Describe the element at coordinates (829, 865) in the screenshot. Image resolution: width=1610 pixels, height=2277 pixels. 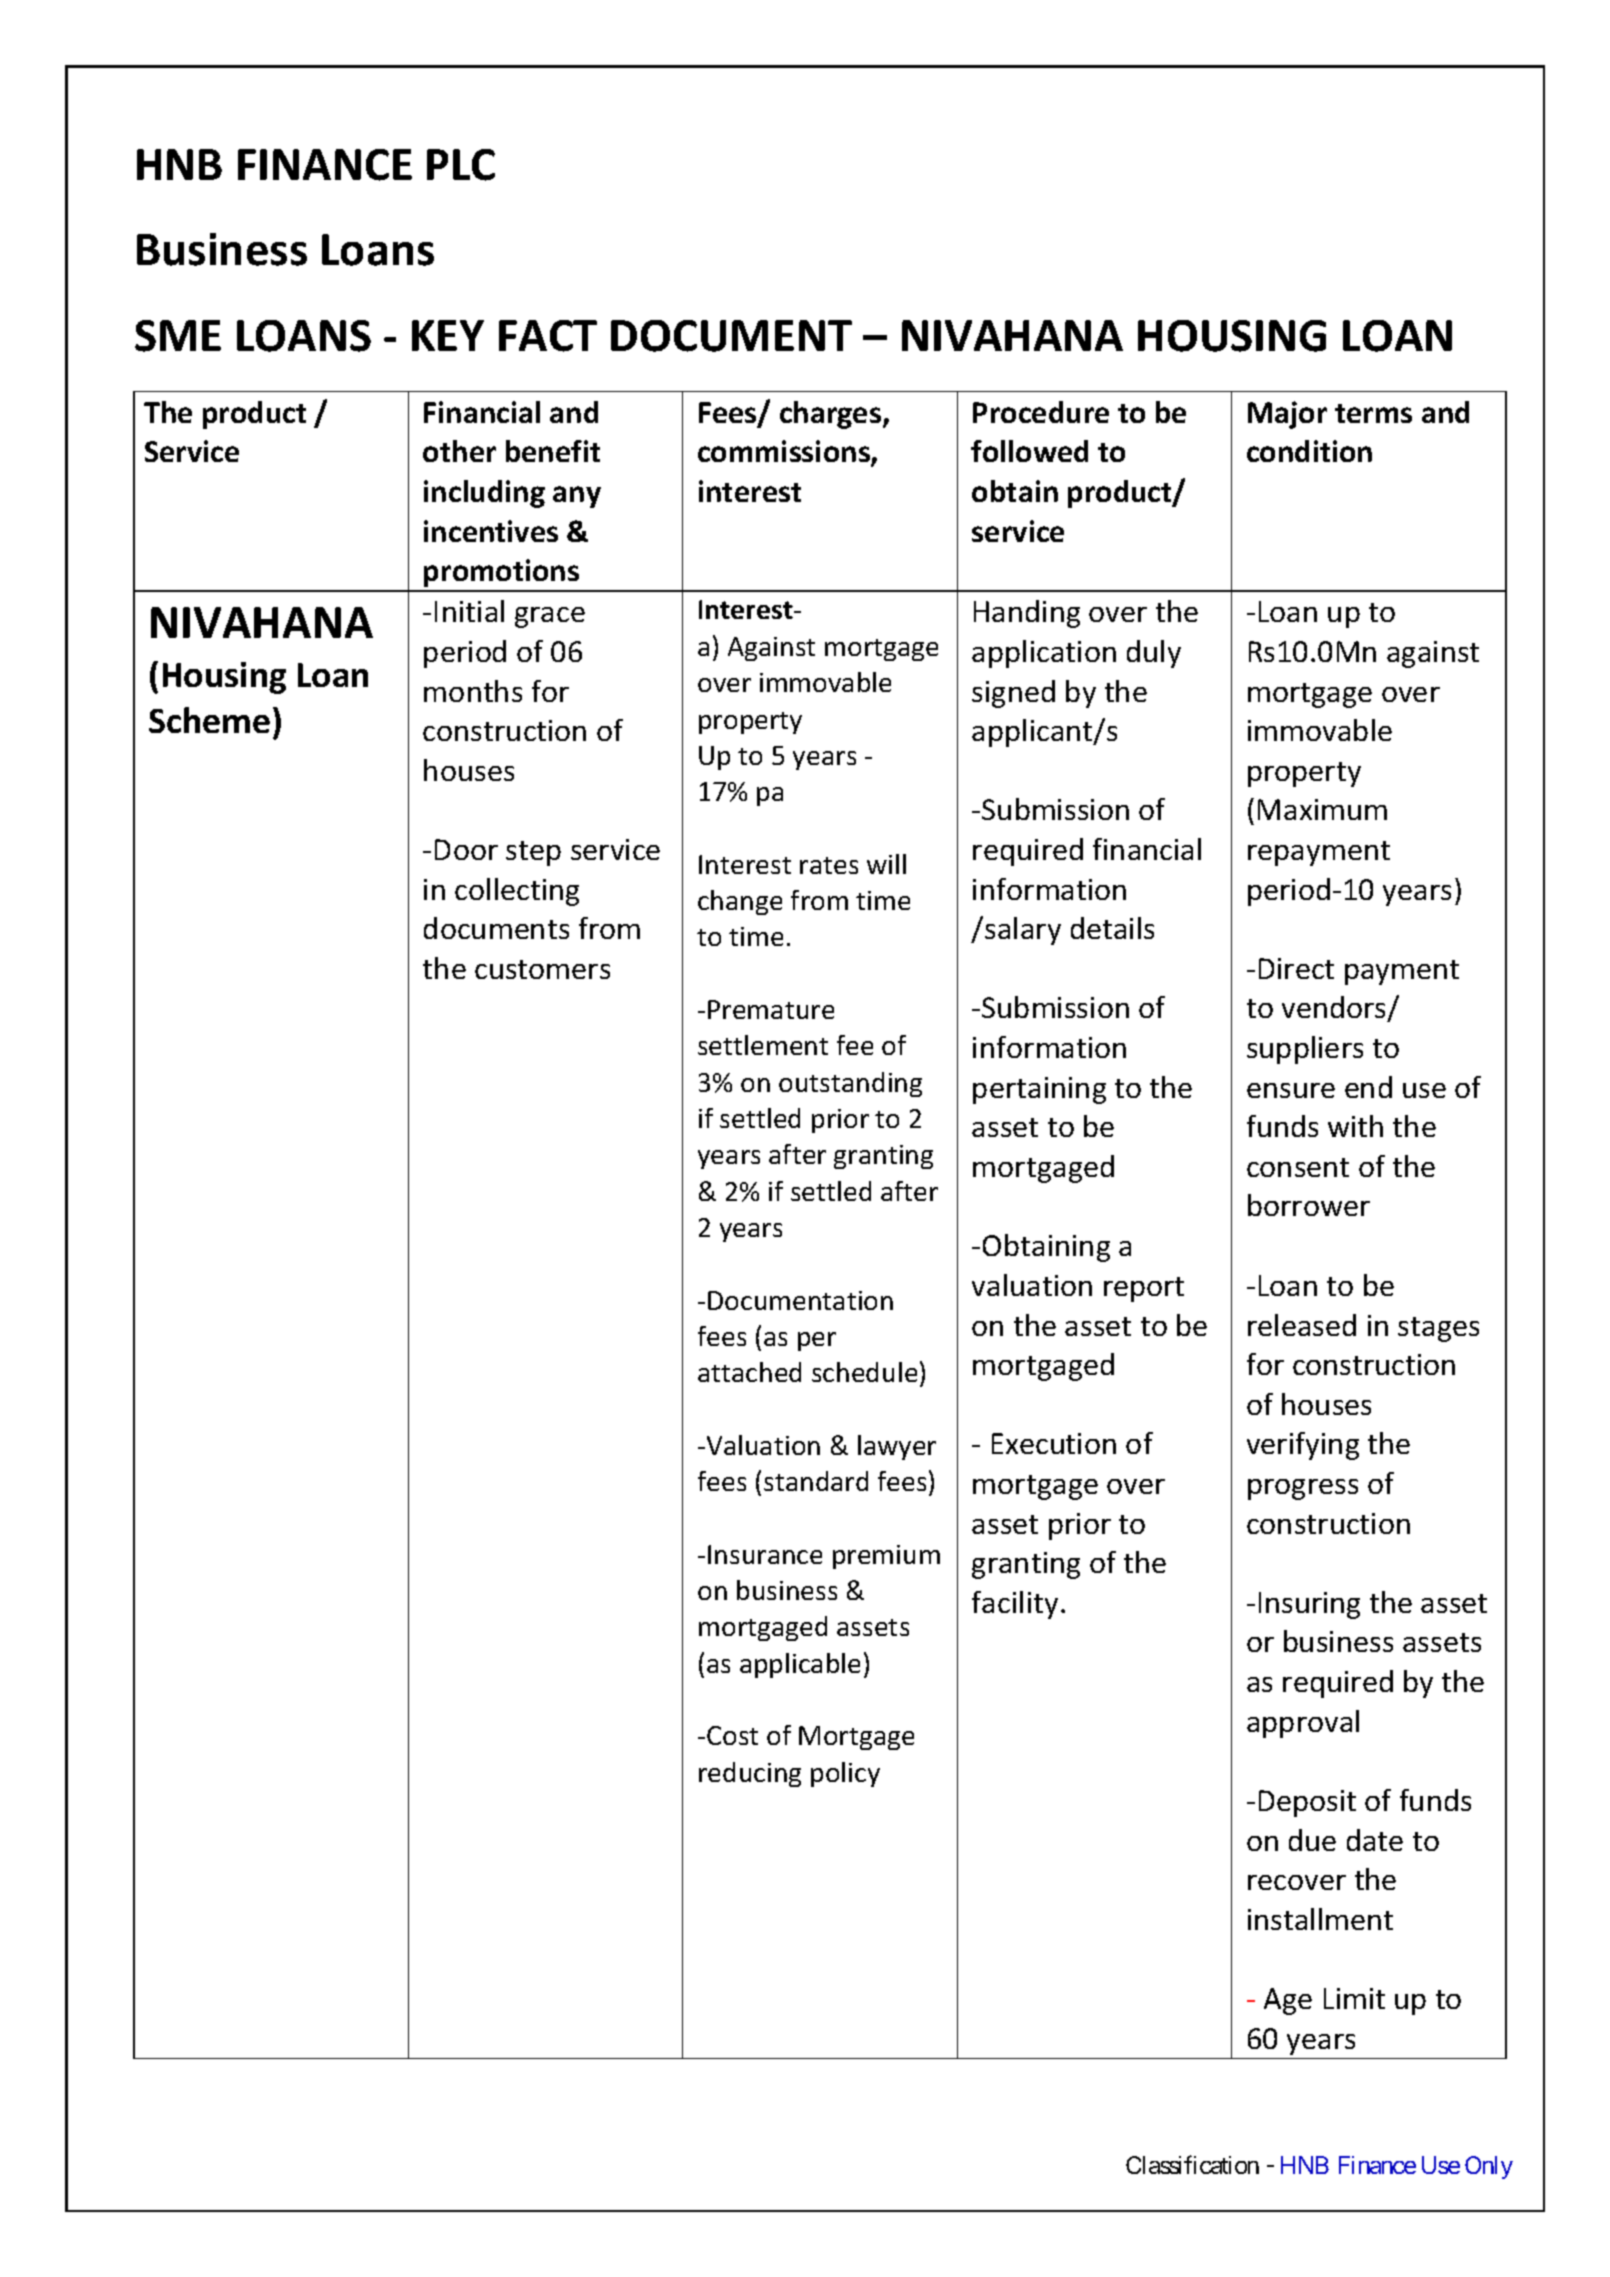
I see `rates` at that location.
